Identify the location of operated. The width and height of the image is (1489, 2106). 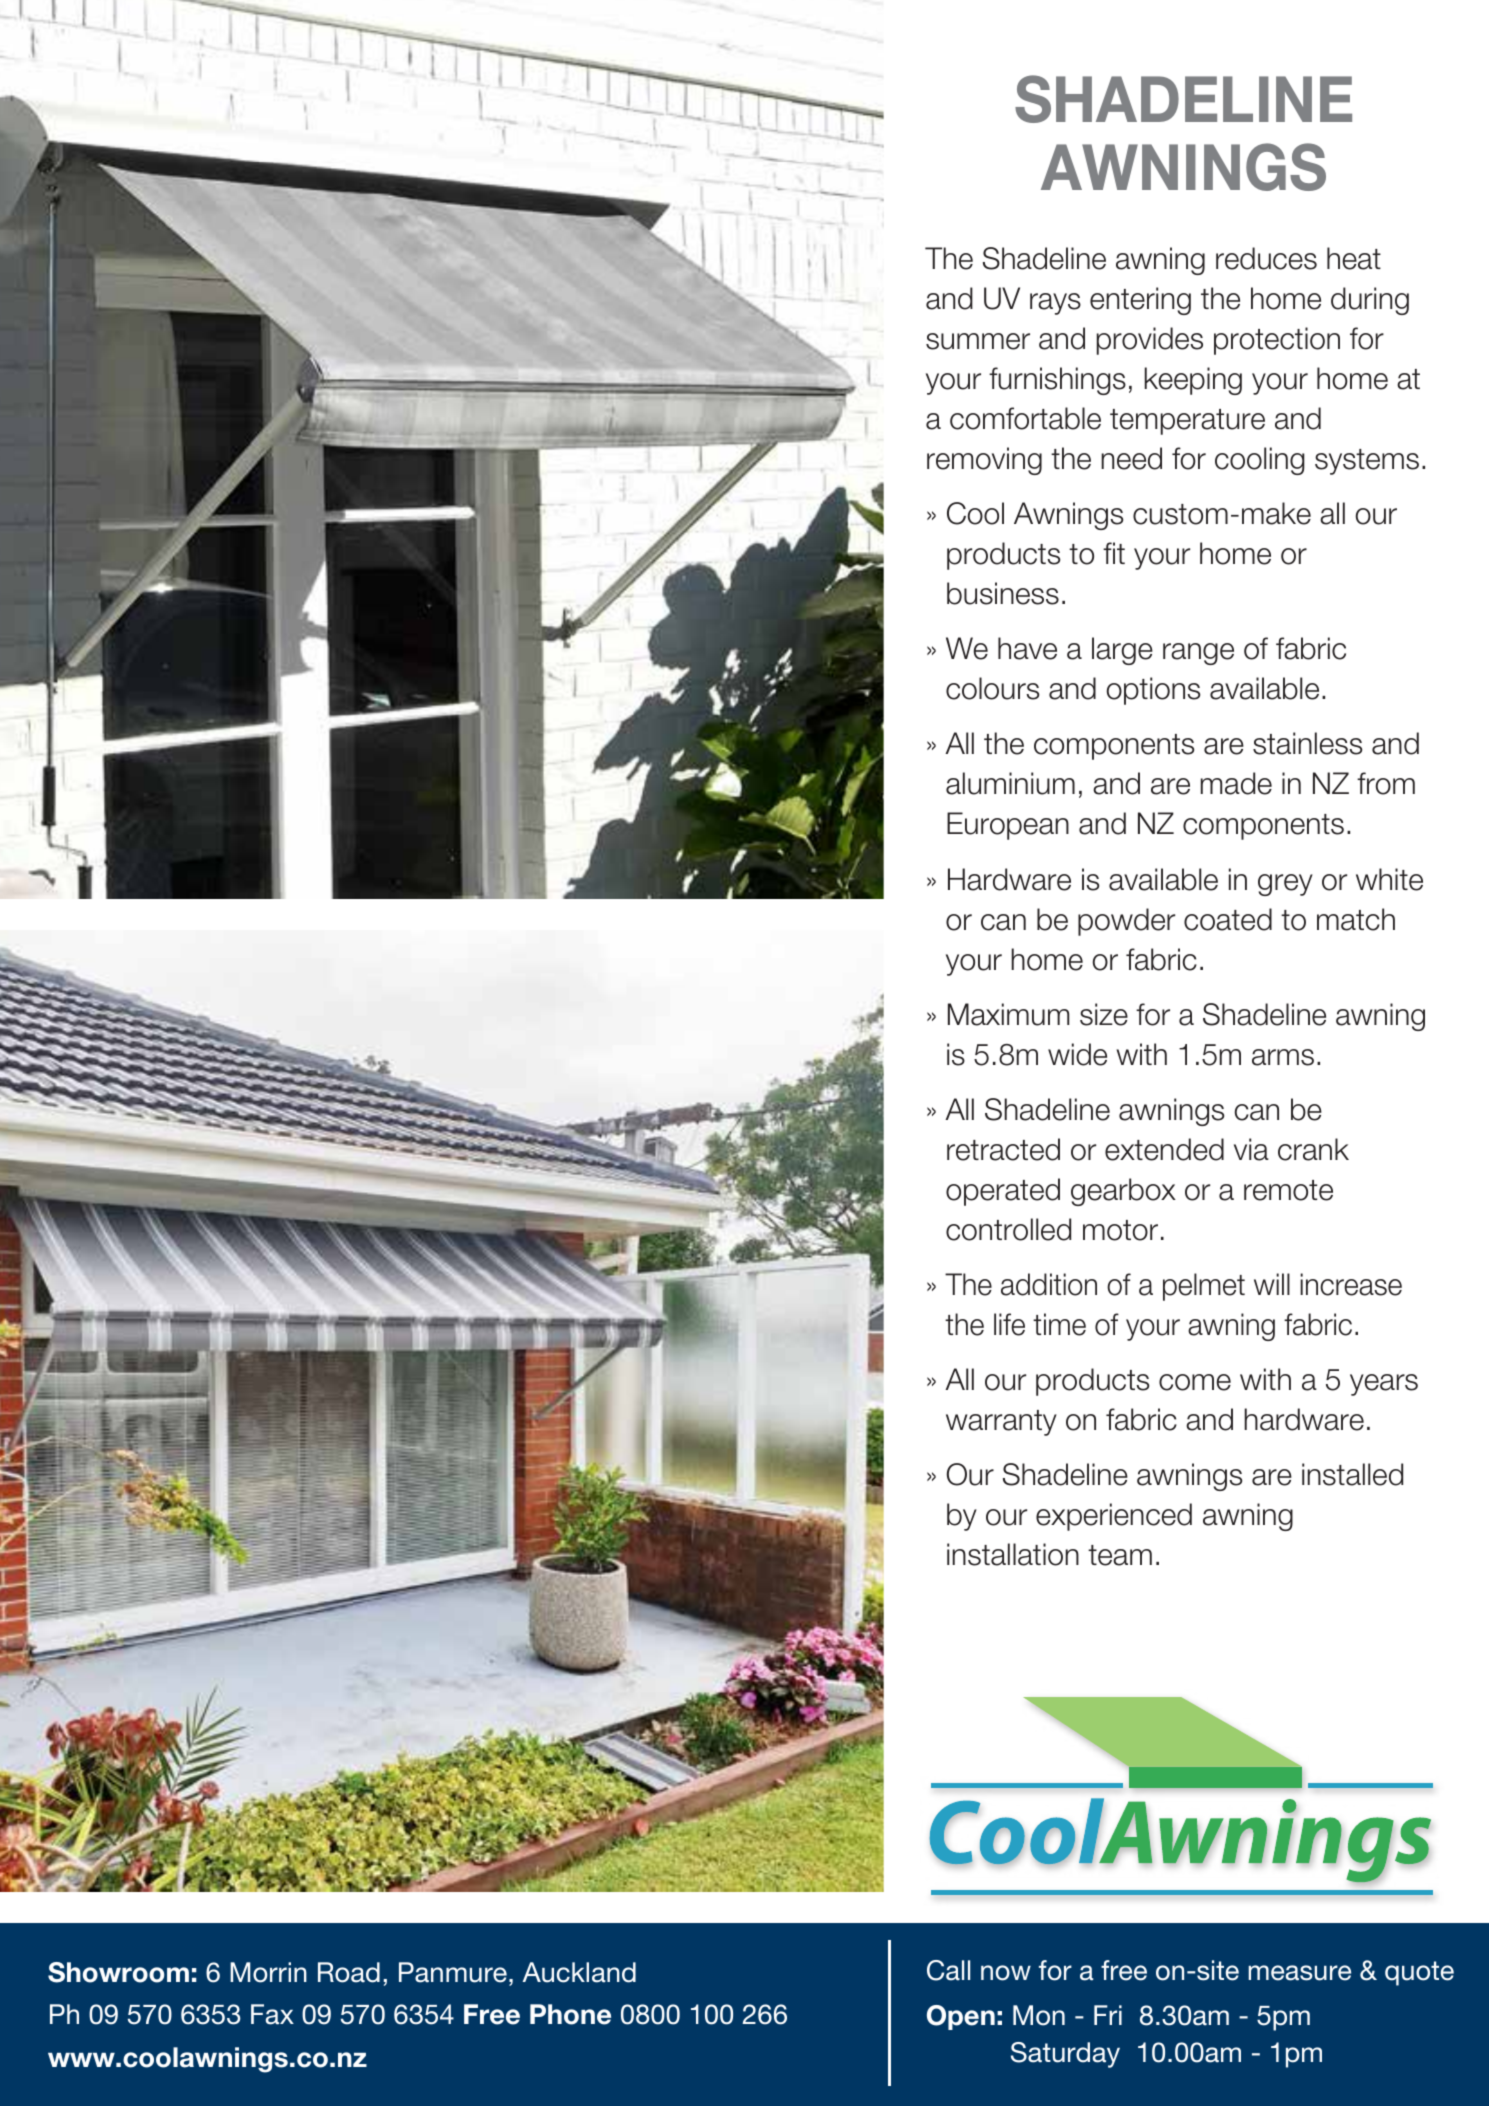
(1003, 1192).
